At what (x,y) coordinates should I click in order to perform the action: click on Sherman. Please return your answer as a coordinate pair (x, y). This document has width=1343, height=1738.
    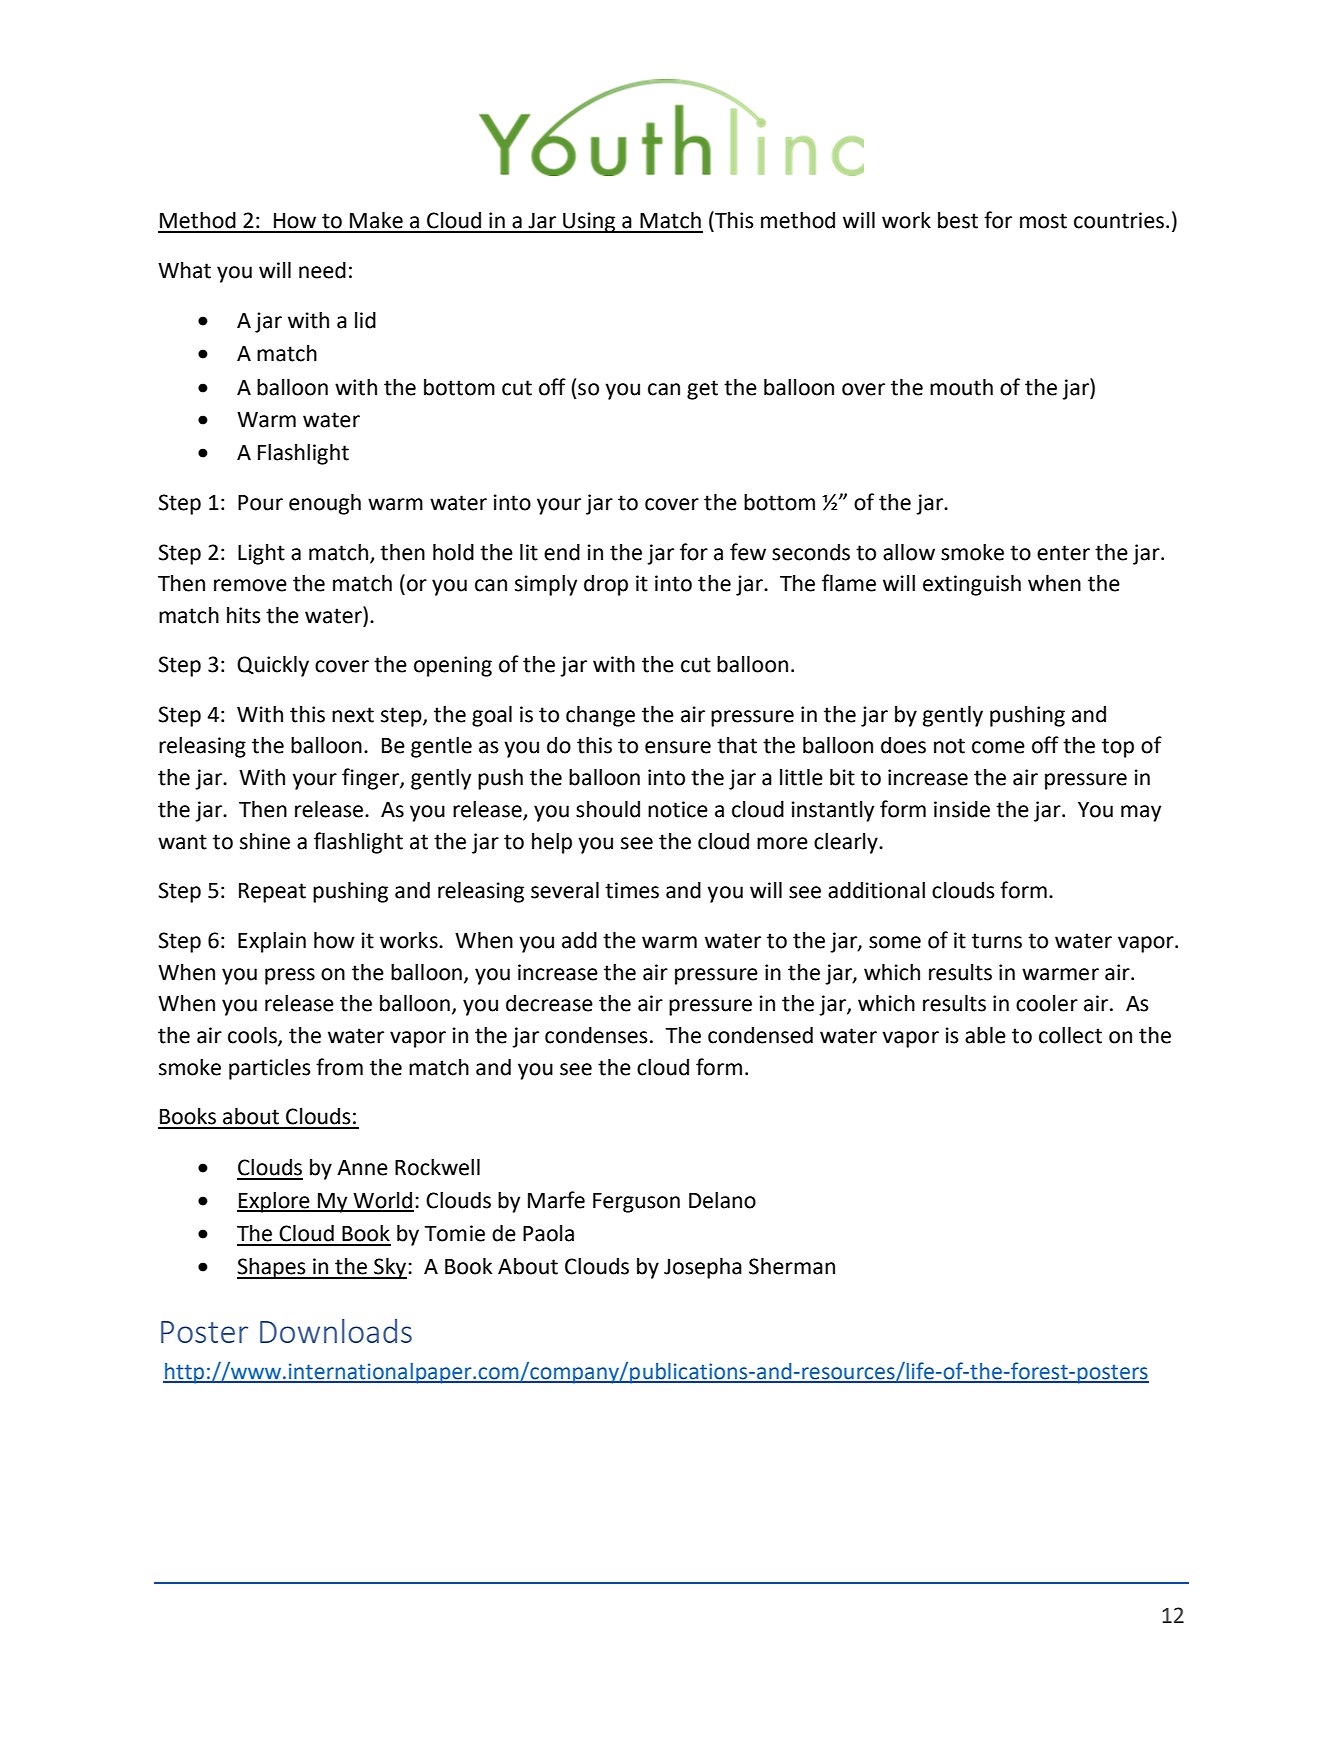
    Looking at the image, I should click on (792, 1266).
